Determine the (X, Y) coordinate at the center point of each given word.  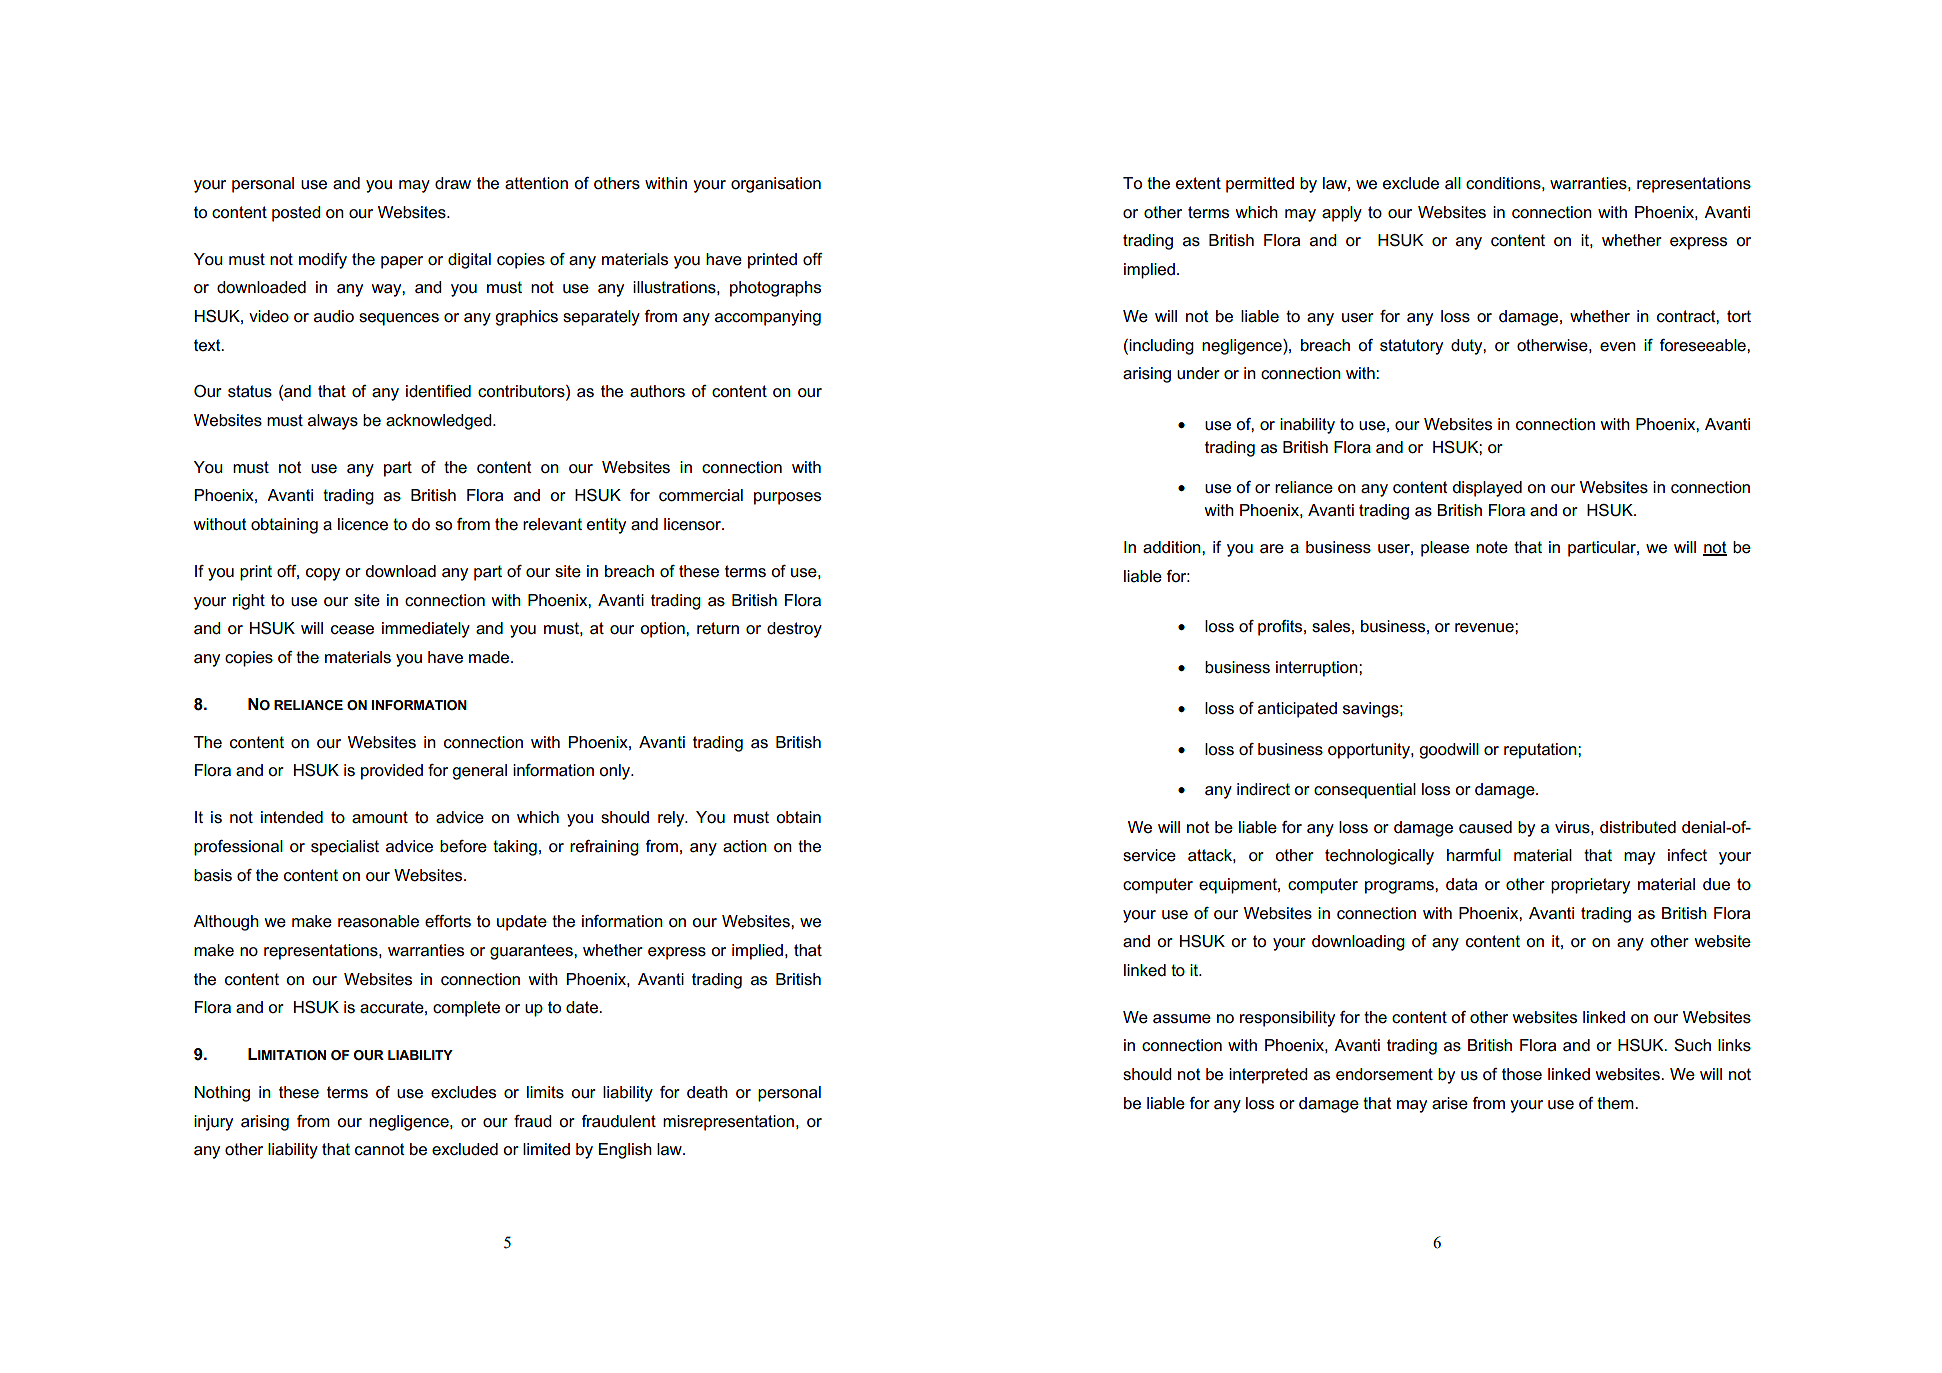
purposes (787, 498)
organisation (776, 185)
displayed (1487, 489)
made (490, 657)
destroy (794, 630)
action (745, 846)
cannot (380, 1149)
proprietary (1590, 886)
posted (296, 214)
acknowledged (440, 422)
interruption (1318, 669)
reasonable (378, 921)
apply (1342, 214)
